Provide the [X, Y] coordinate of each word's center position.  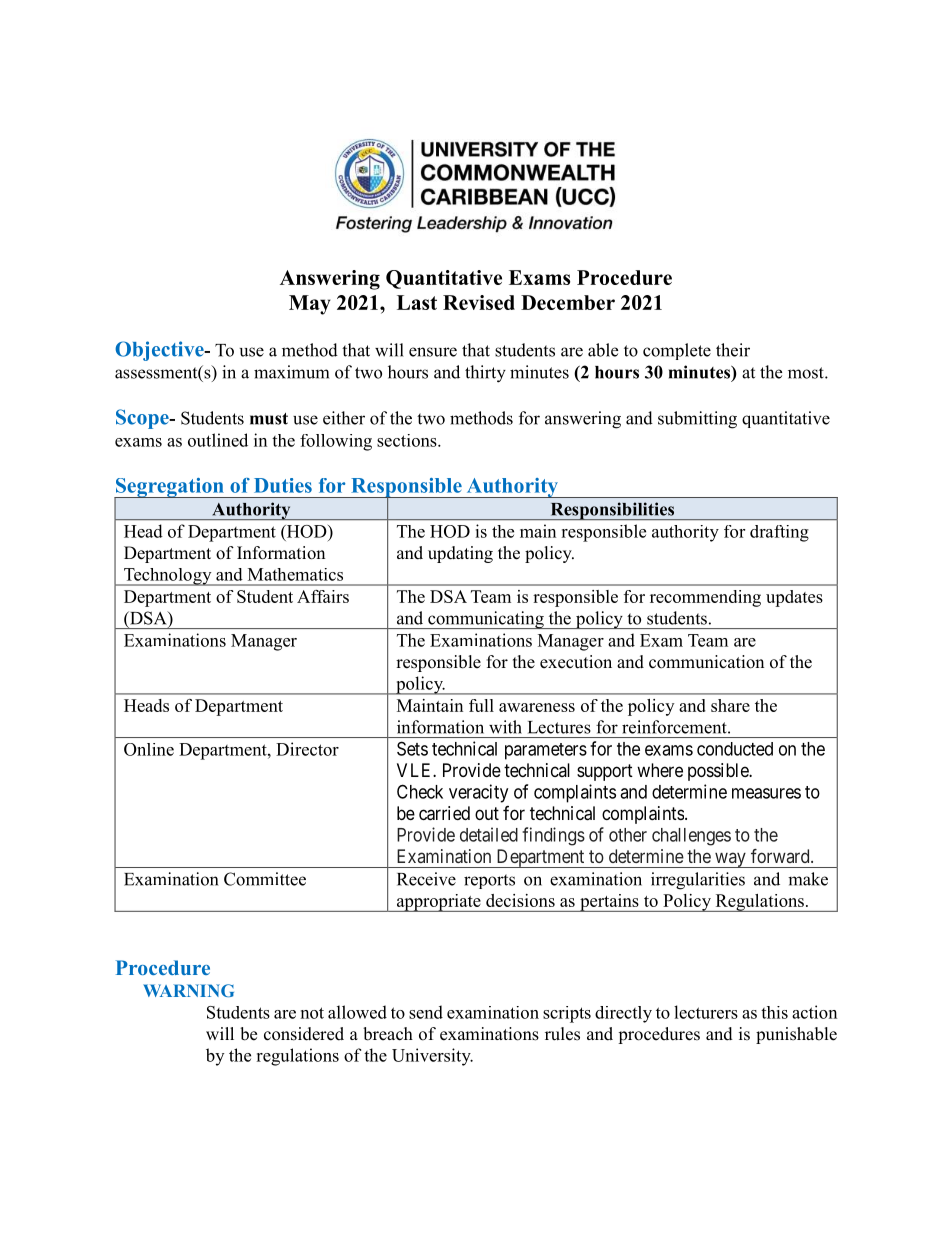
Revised [479, 302]
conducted [735, 749]
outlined [218, 440]
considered [304, 1034]
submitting [697, 420]
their [733, 350]
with [505, 727]
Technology [168, 577]
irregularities [698, 881]
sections [408, 440]
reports [489, 881]
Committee [265, 879]
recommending [705, 598]
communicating [486, 620]
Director [307, 749]
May [310, 305]
